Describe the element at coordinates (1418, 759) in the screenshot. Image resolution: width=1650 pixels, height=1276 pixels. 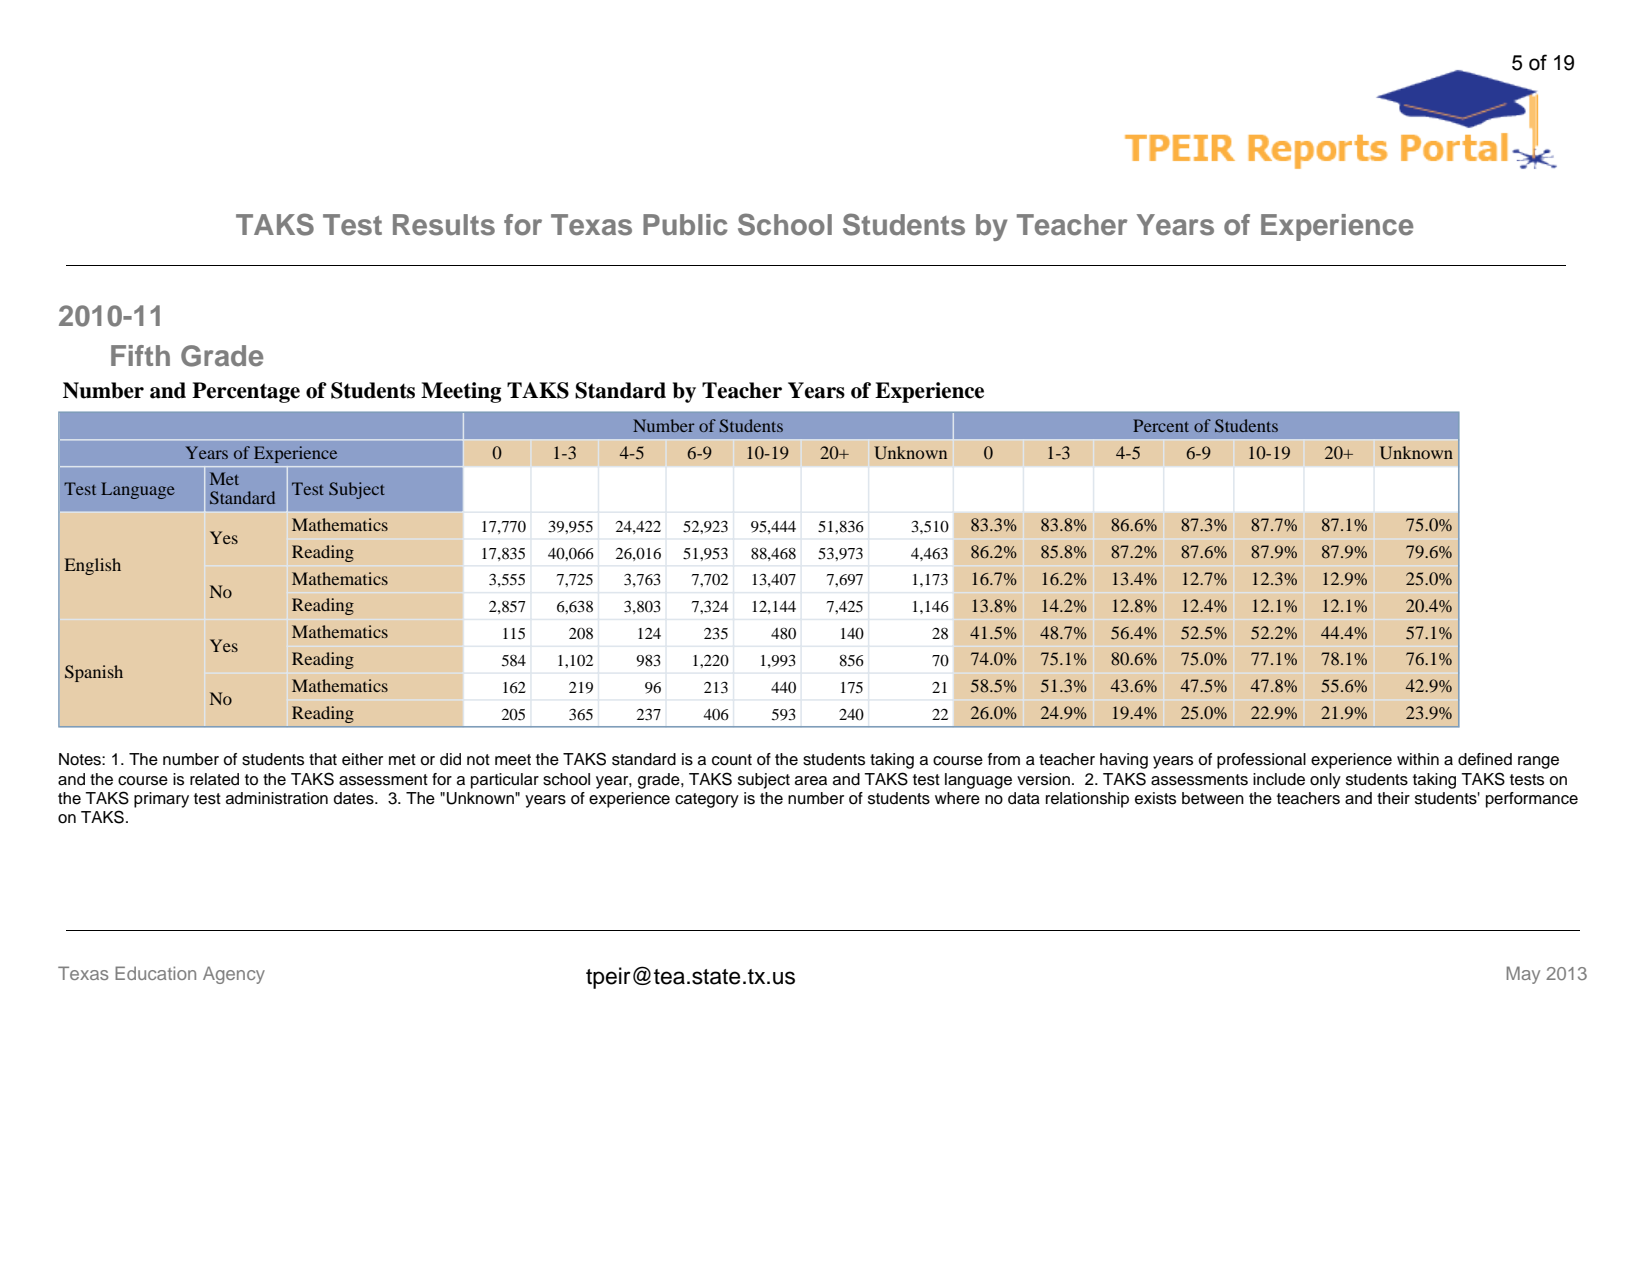
I see `within` at that location.
